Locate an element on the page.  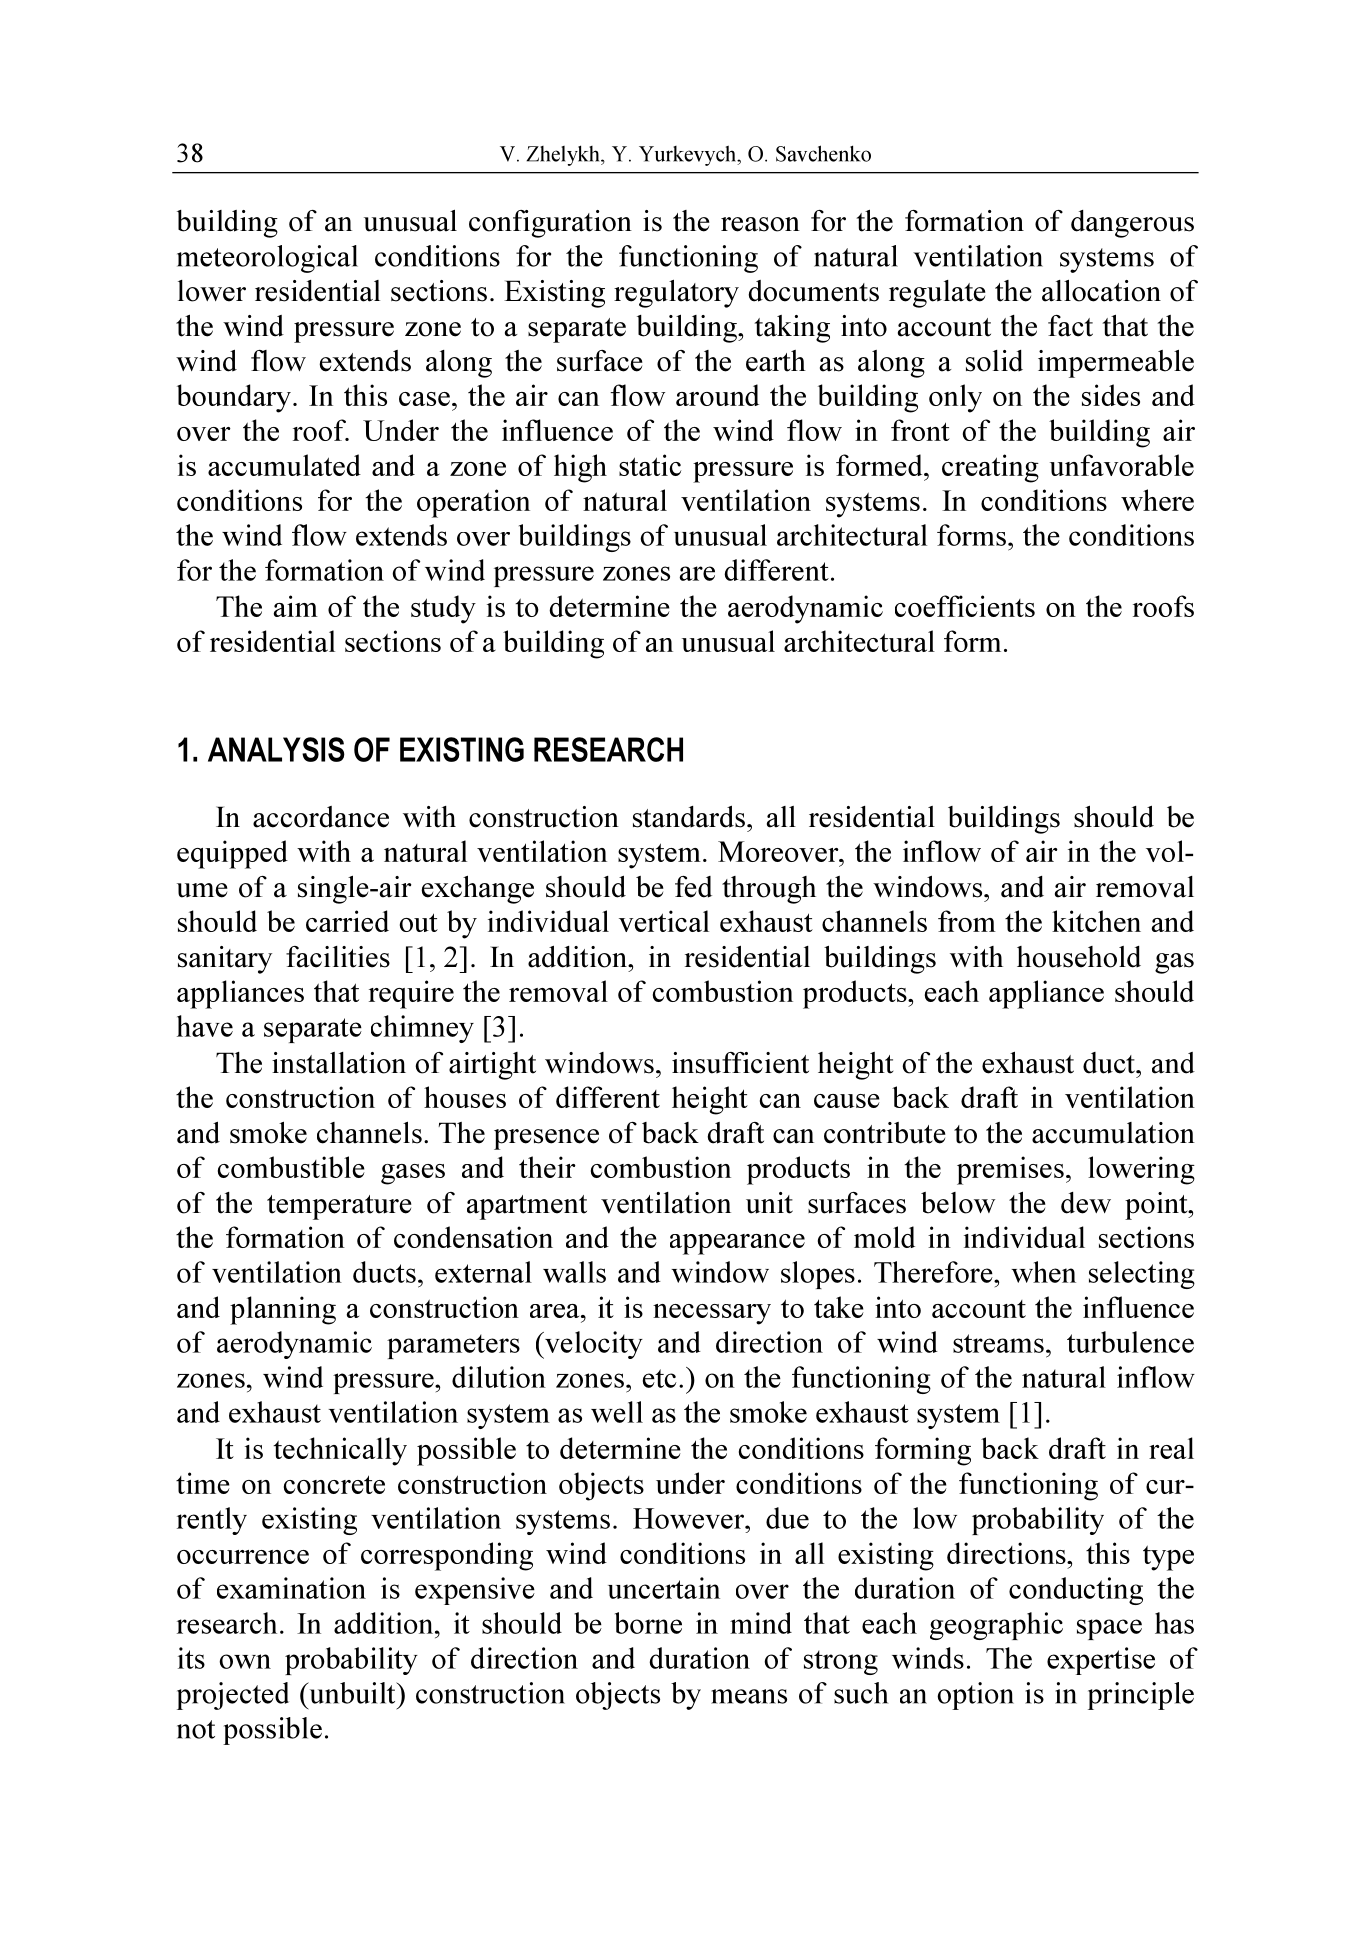
coefficients is located at coordinates (965, 606).
